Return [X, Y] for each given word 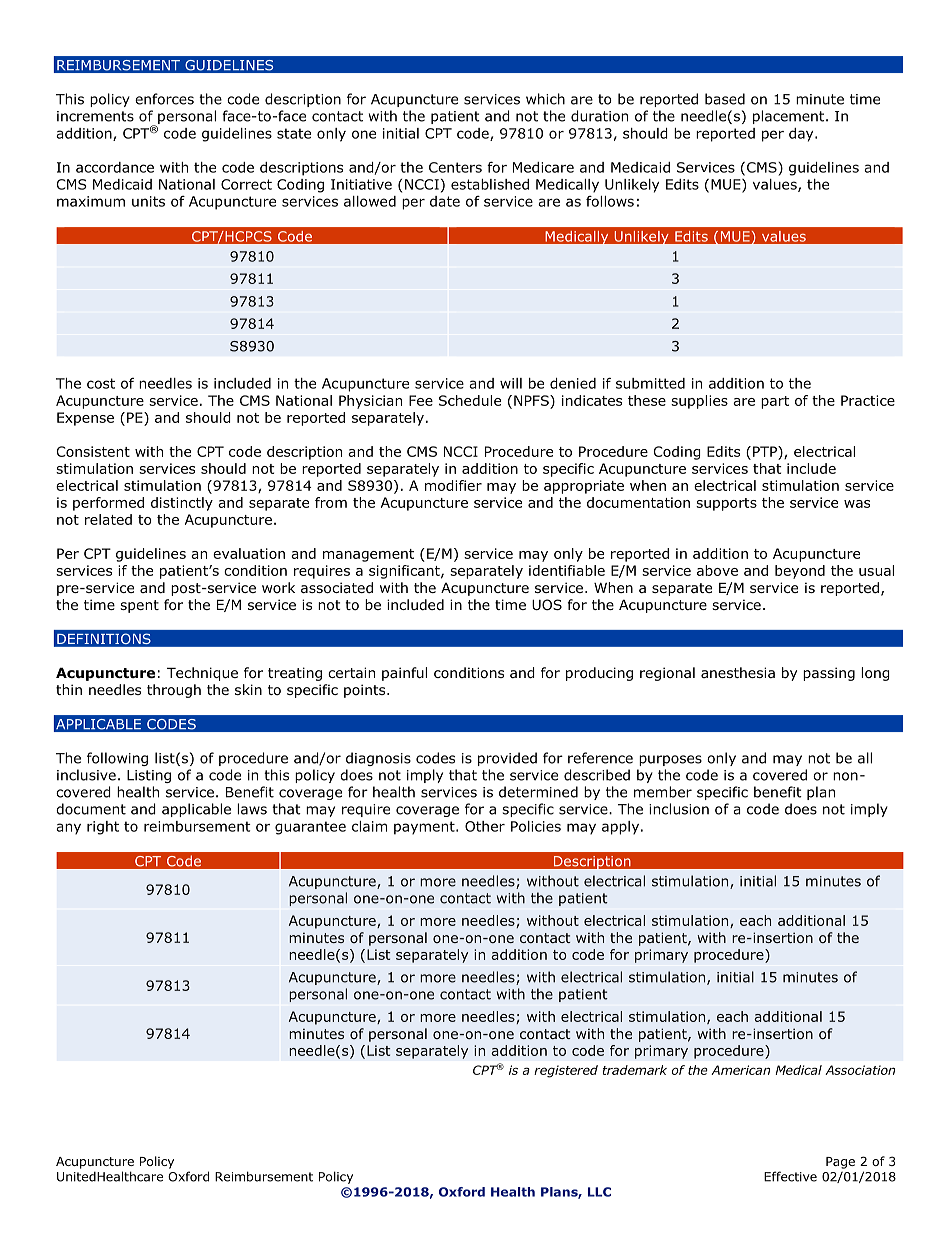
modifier [453, 485]
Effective [790, 1176]
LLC [599, 1192]
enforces [164, 99]
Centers [455, 167]
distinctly [182, 504]
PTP [766, 451]
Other [485, 826]
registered [566, 1071]
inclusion [679, 809]
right [103, 828]
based [725, 99]
